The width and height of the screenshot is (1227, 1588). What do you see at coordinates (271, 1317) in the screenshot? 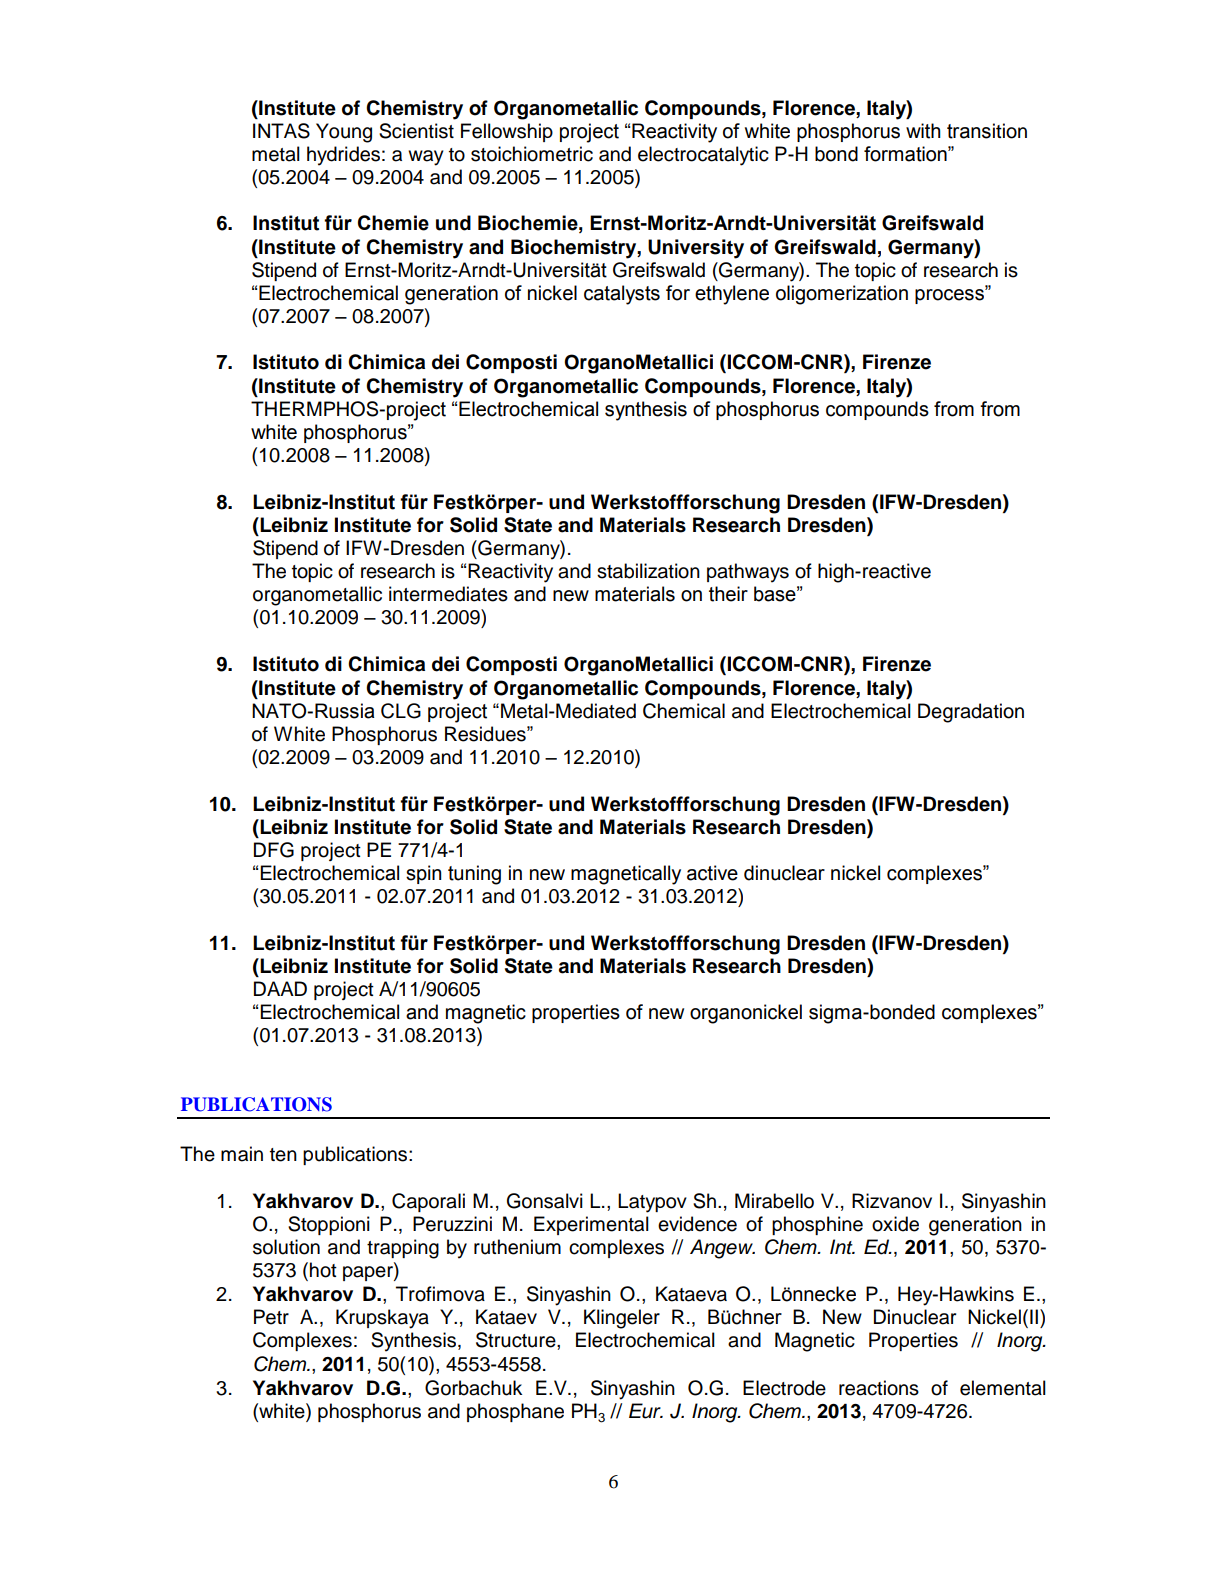
I see `Petr` at bounding box center [271, 1317].
